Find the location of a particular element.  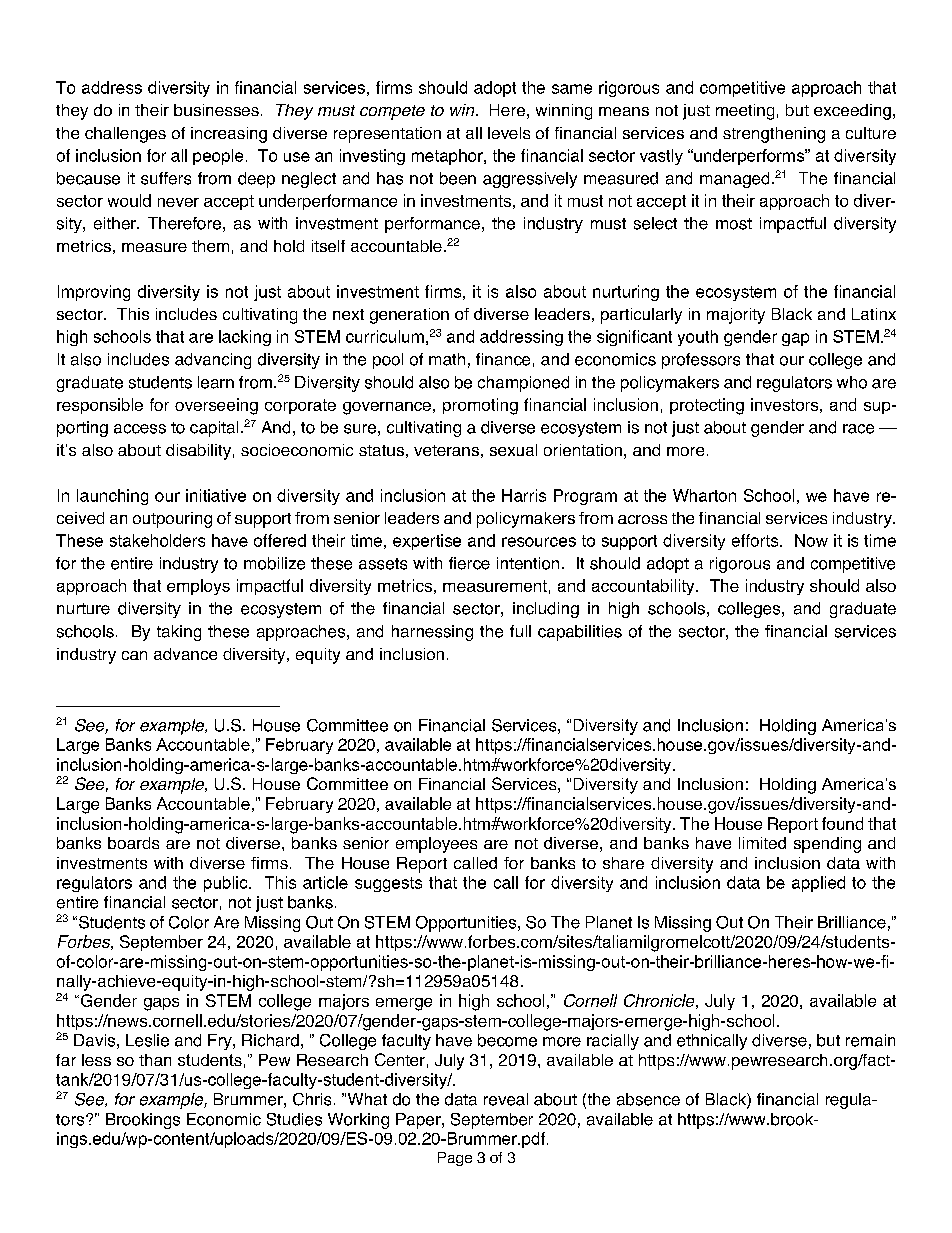

harnessing is located at coordinates (432, 633).
